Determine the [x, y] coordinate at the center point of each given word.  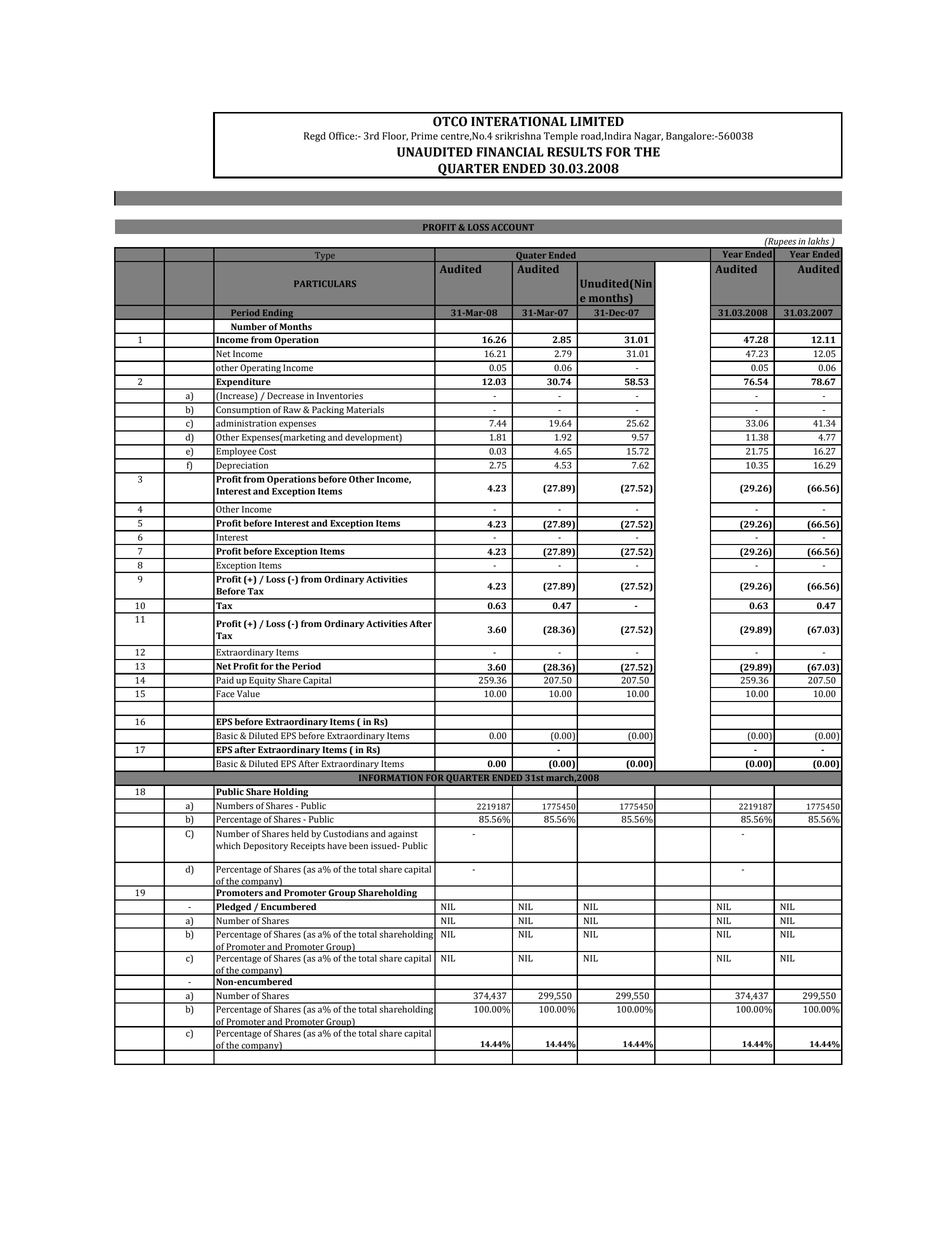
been [358, 846]
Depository [266, 846]
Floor [395, 136]
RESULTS [574, 152]
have [337, 846]
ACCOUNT [512, 227]
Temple [561, 137]
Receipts [308, 846]
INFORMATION [391, 778]
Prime [424, 136]
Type [325, 257]
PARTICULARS [325, 283]
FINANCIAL [510, 152]
